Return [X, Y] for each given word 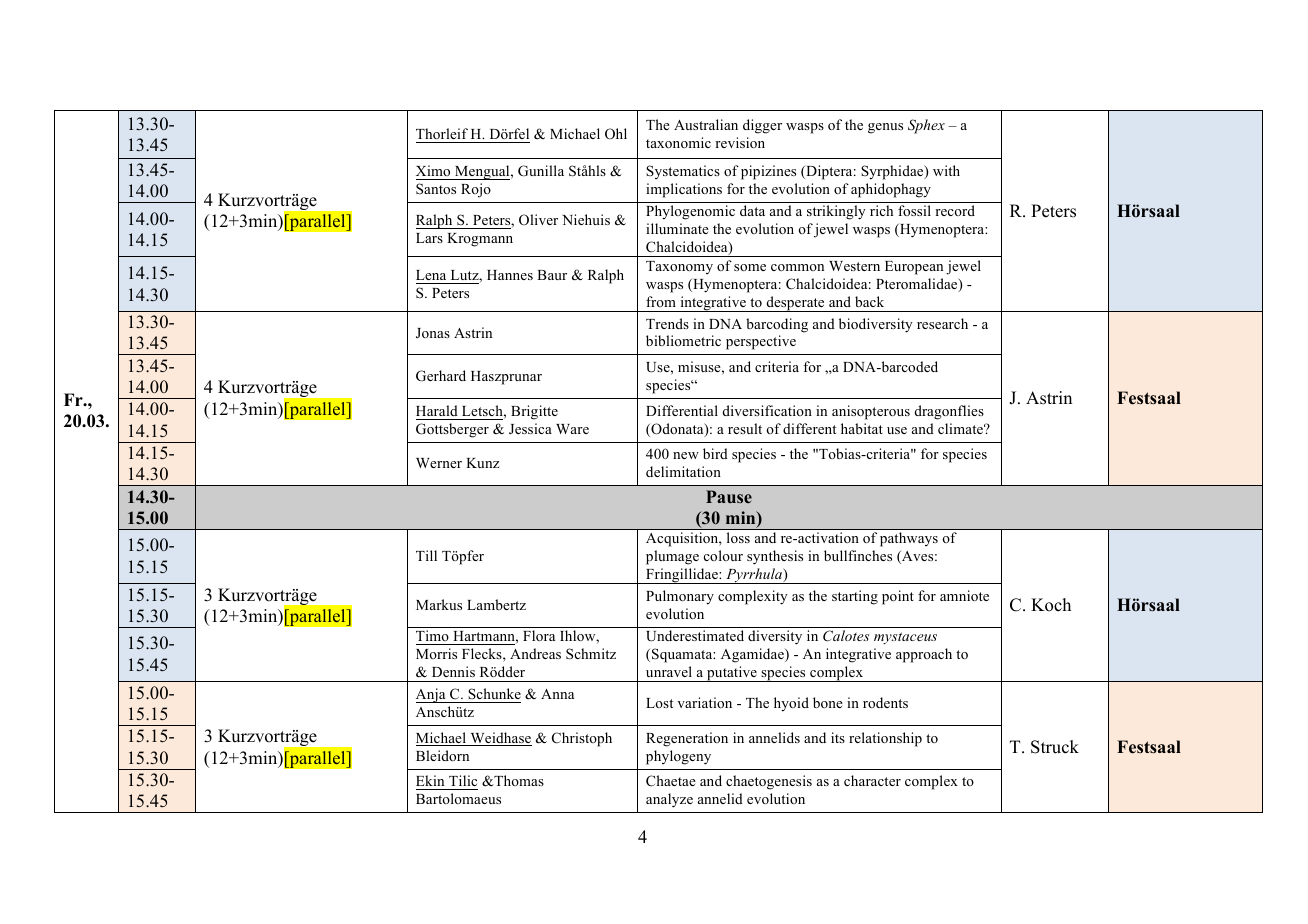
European [914, 268]
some [750, 267]
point [898, 597]
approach [924, 655]
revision [740, 142]
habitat [862, 428]
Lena [431, 275]
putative [732, 674]
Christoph [582, 739]
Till [426, 555]
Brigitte [534, 412]
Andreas [535, 653]
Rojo [476, 190]
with [946, 170]
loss [738, 537]
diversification [767, 410]
